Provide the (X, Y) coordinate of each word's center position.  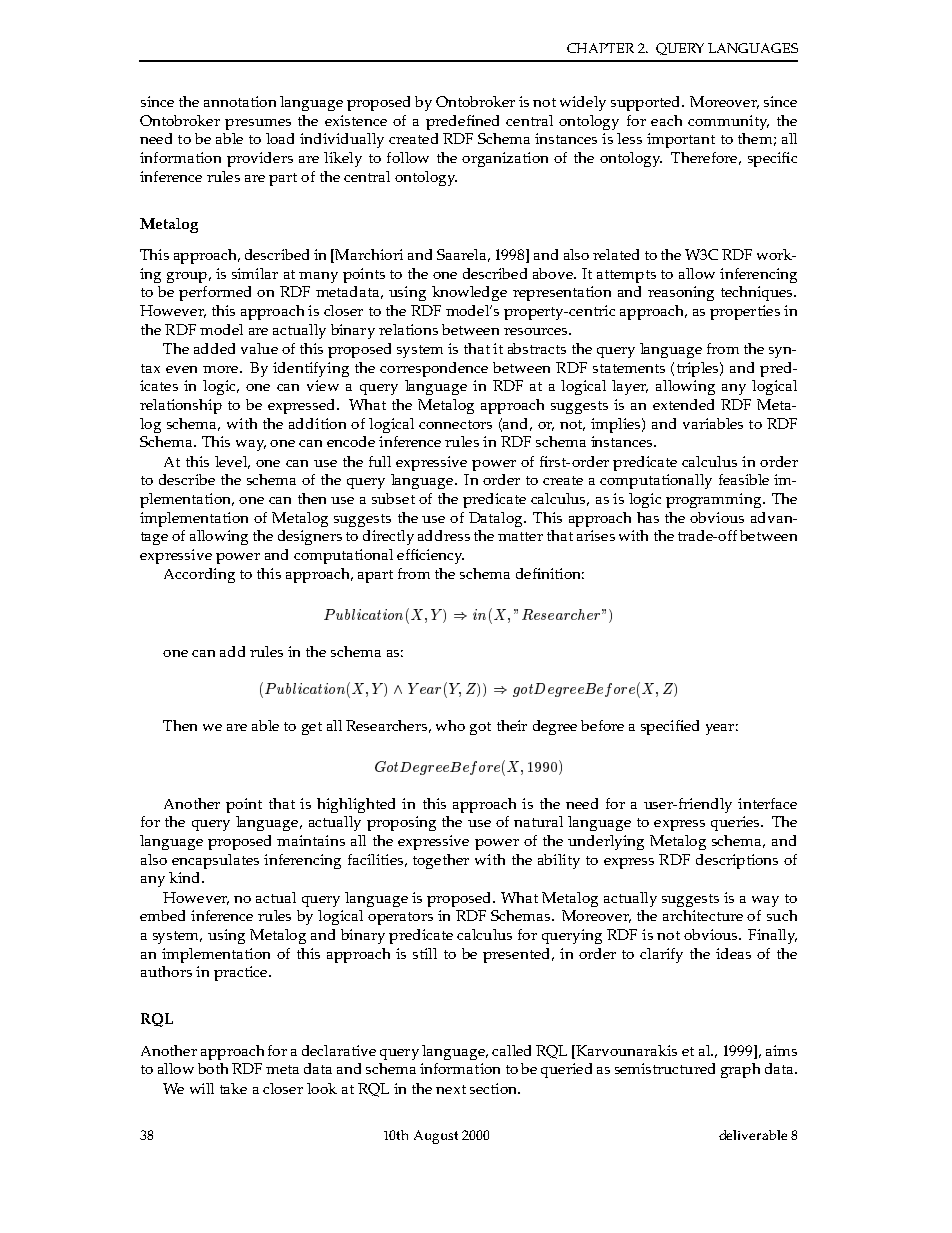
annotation (240, 101)
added (214, 348)
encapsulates (215, 861)
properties (745, 312)
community (728, 122)
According (199, 575)
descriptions (737, 861)
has (648, 517)
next (451, 1089)
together (441, 861)
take (233, 1088)
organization (505, 159)
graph (740, 1070)
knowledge (469, 293)
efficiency (430, 556)
